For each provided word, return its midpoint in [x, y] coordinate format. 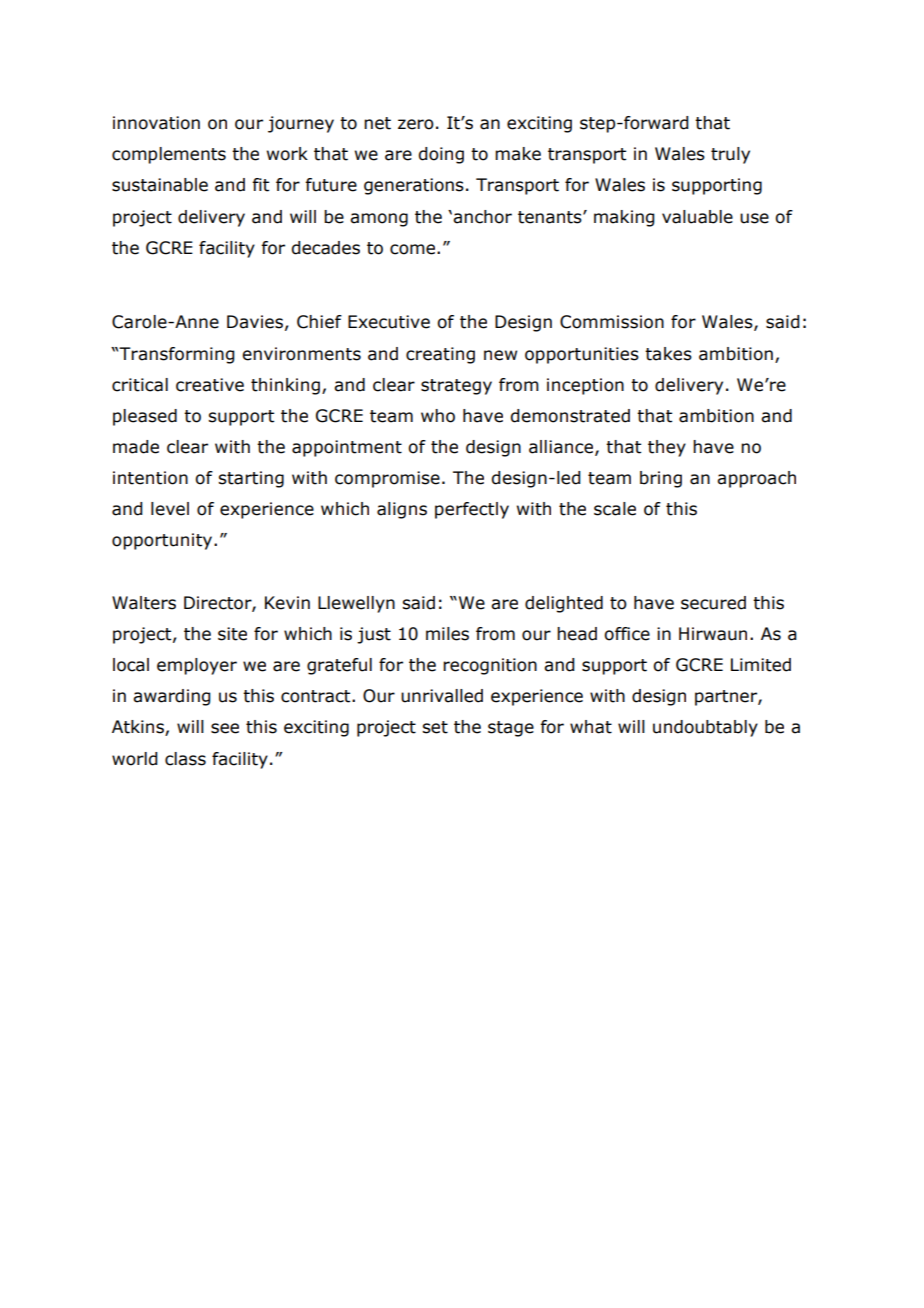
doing [441, 155]
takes [668, 354]
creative [210, 385]
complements [169, 155]
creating [440, 355]
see [225, 728]
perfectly [472, 510]
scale [615, 509]
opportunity [163, 541]
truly [730, 155]
